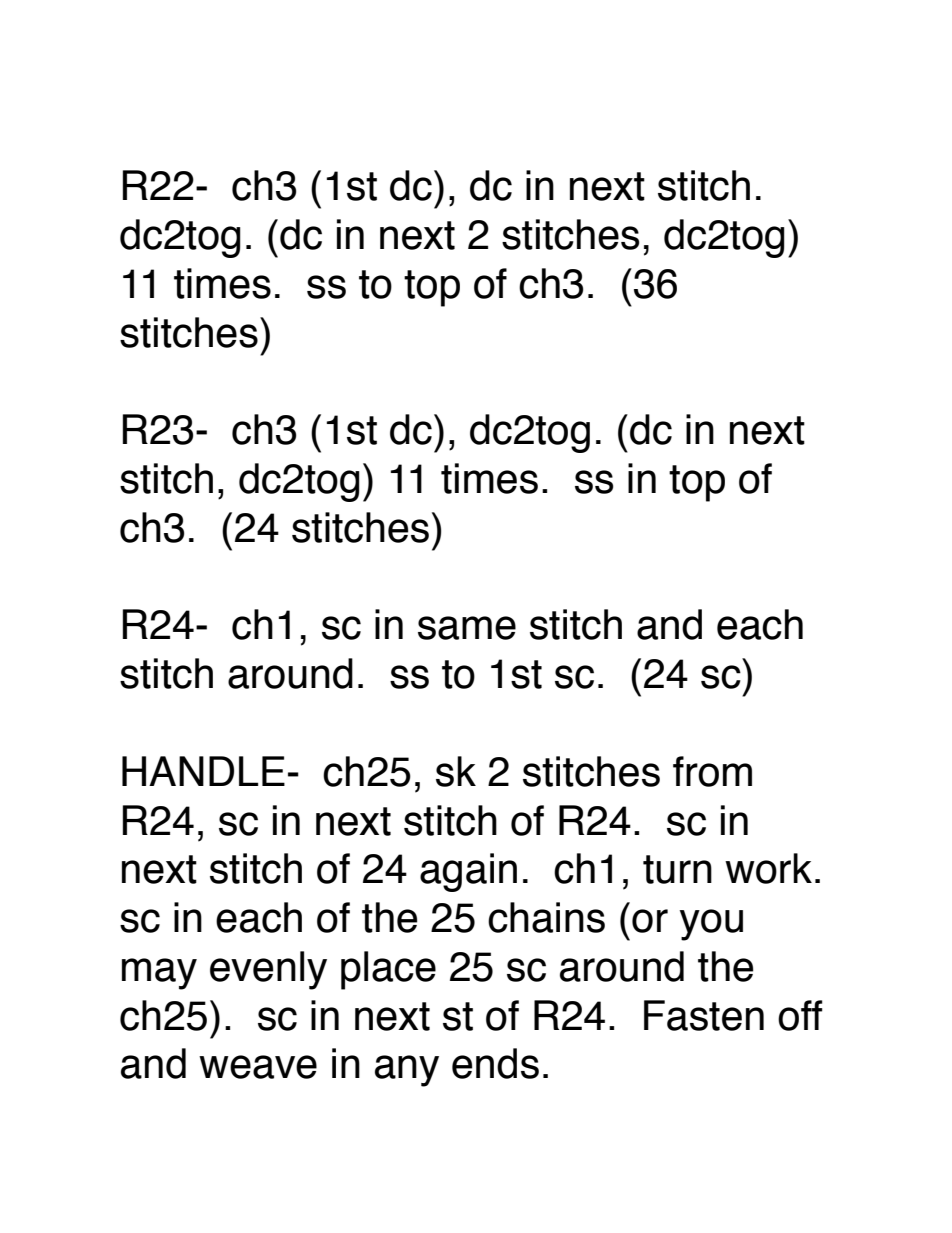 The height and width of the page is (1233, 952). Describe the element at coordinates (677, 869) in the page. I see `turn` at that location.
